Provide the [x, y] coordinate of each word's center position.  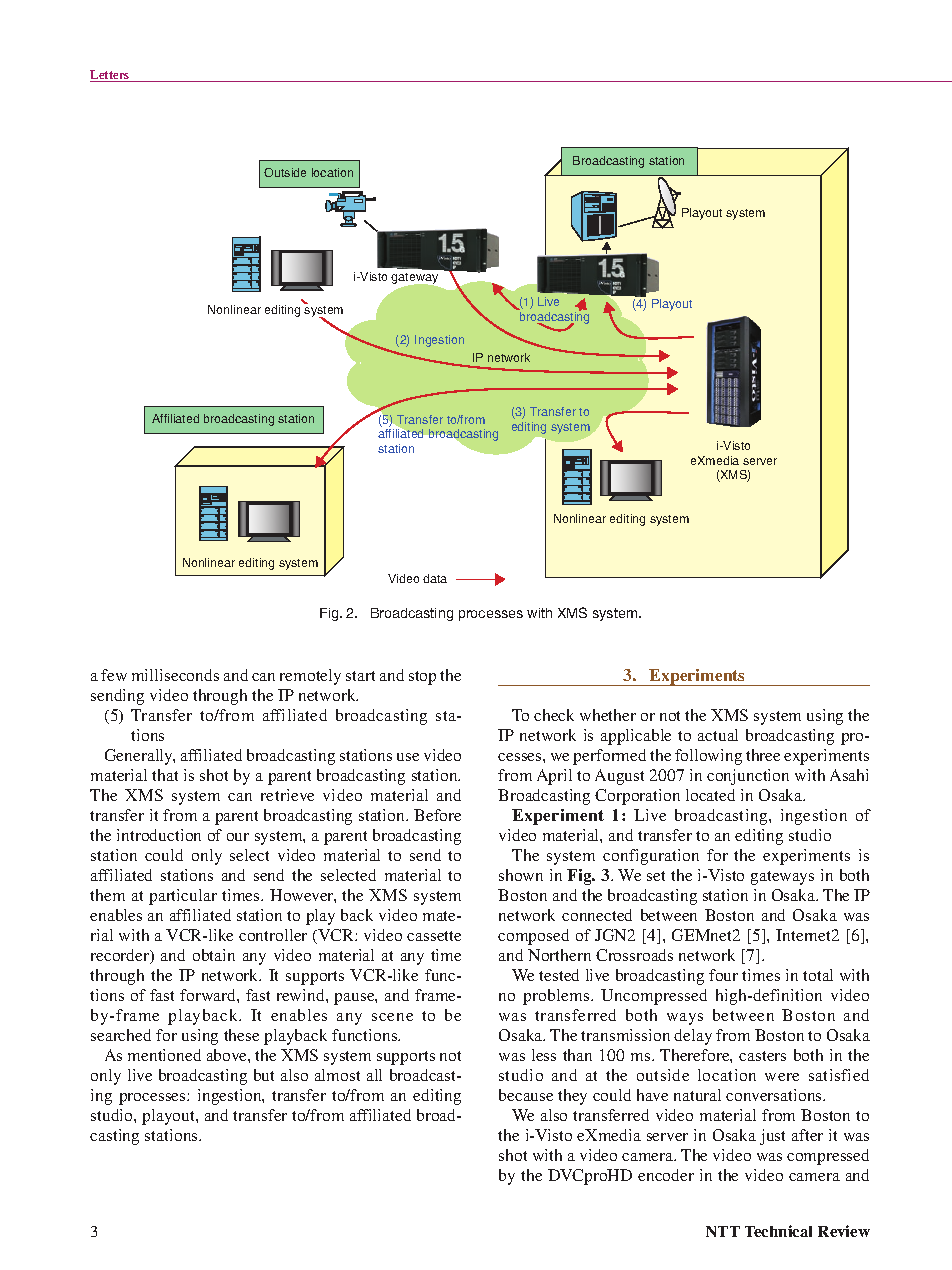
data [435, 578]
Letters [111, 76]
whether [608, 715]
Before [437, 815]
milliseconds [175, 675]
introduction [159, 835]
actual [718, 735]
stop [422, 678]
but [264, 1075]
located [710, 795]
